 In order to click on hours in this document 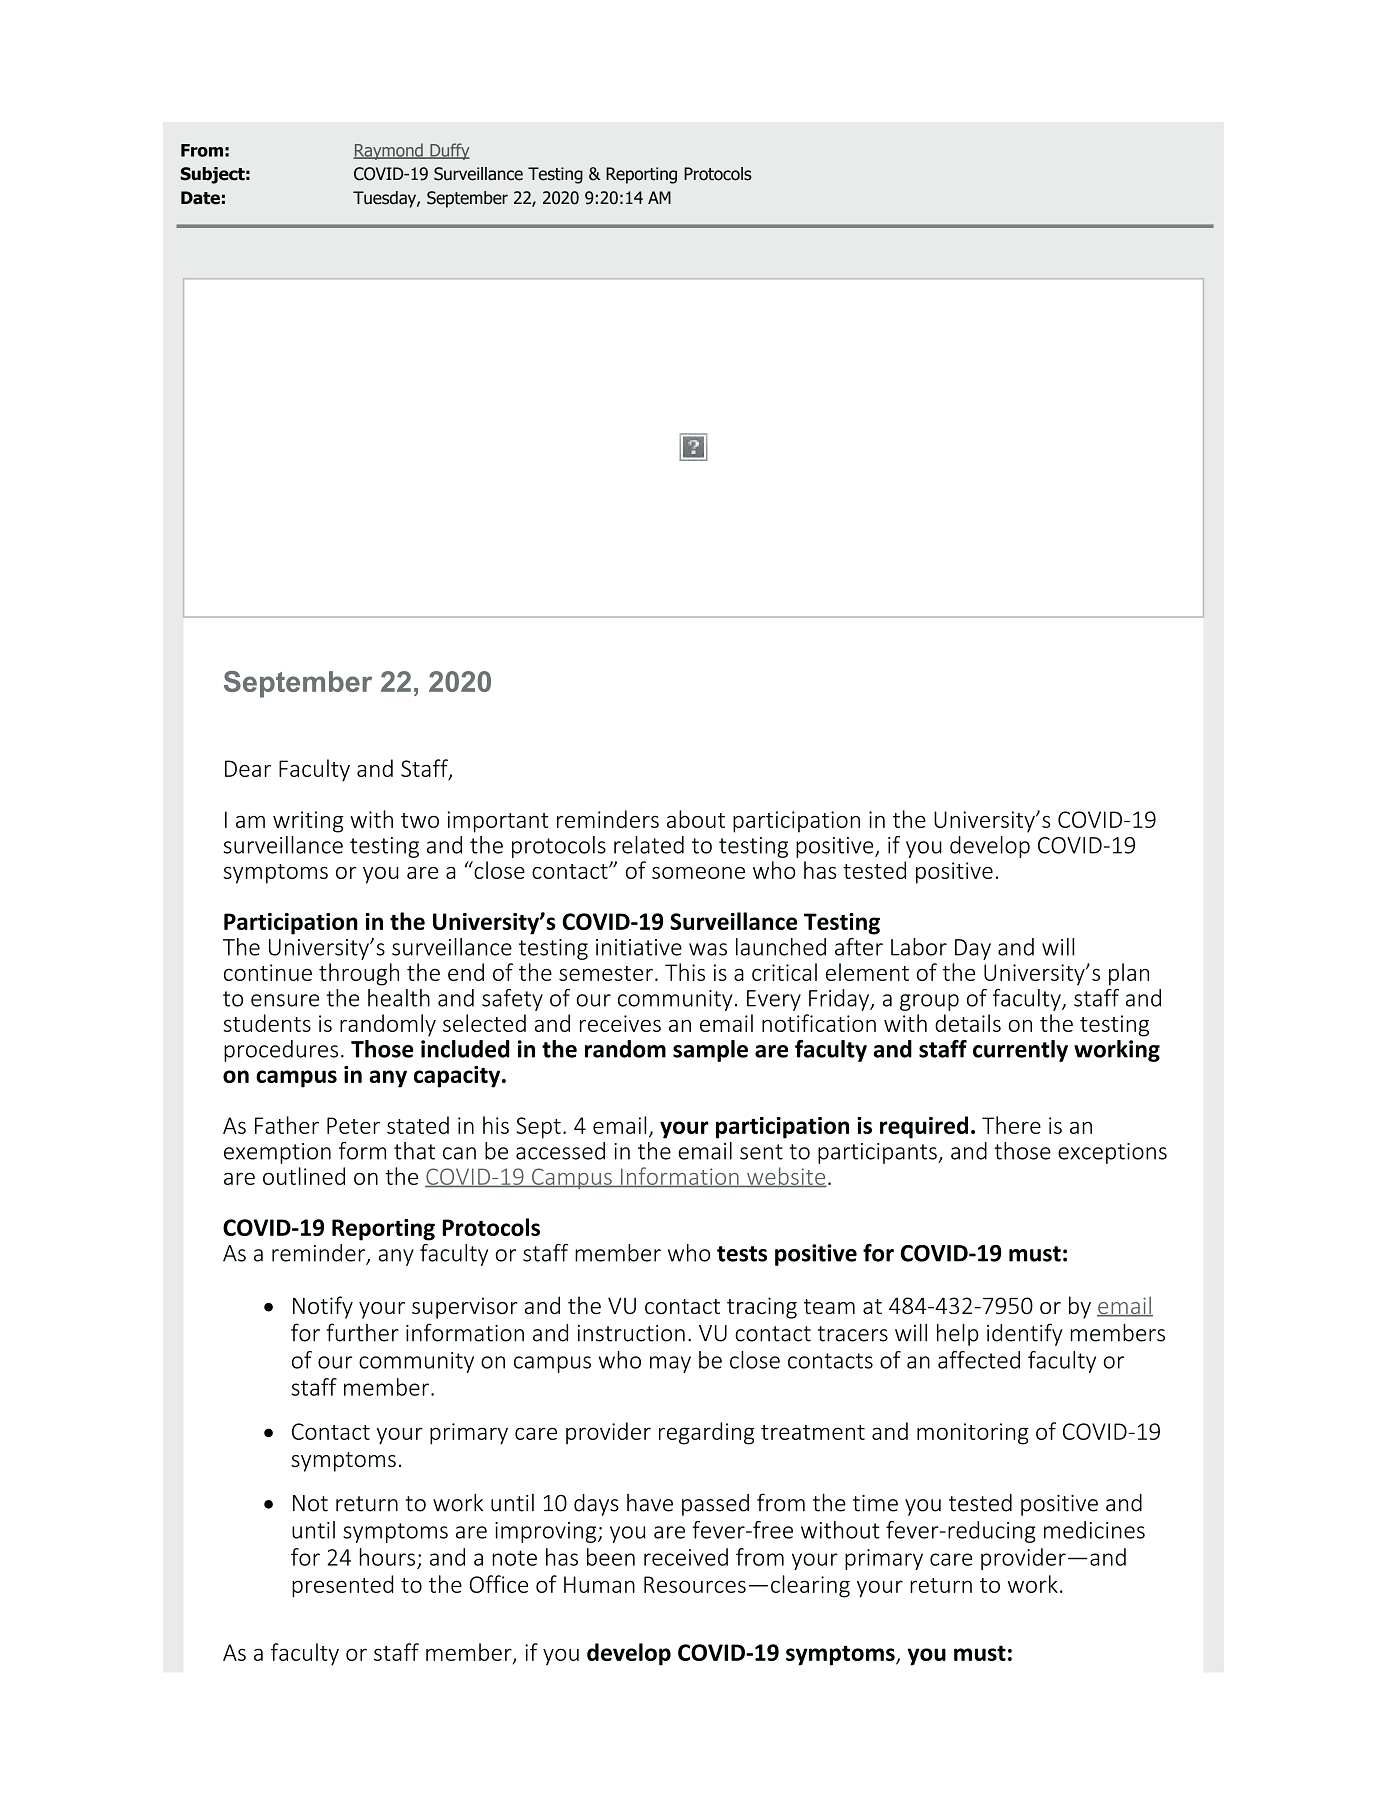, I will do `click(387, 1557)`.
